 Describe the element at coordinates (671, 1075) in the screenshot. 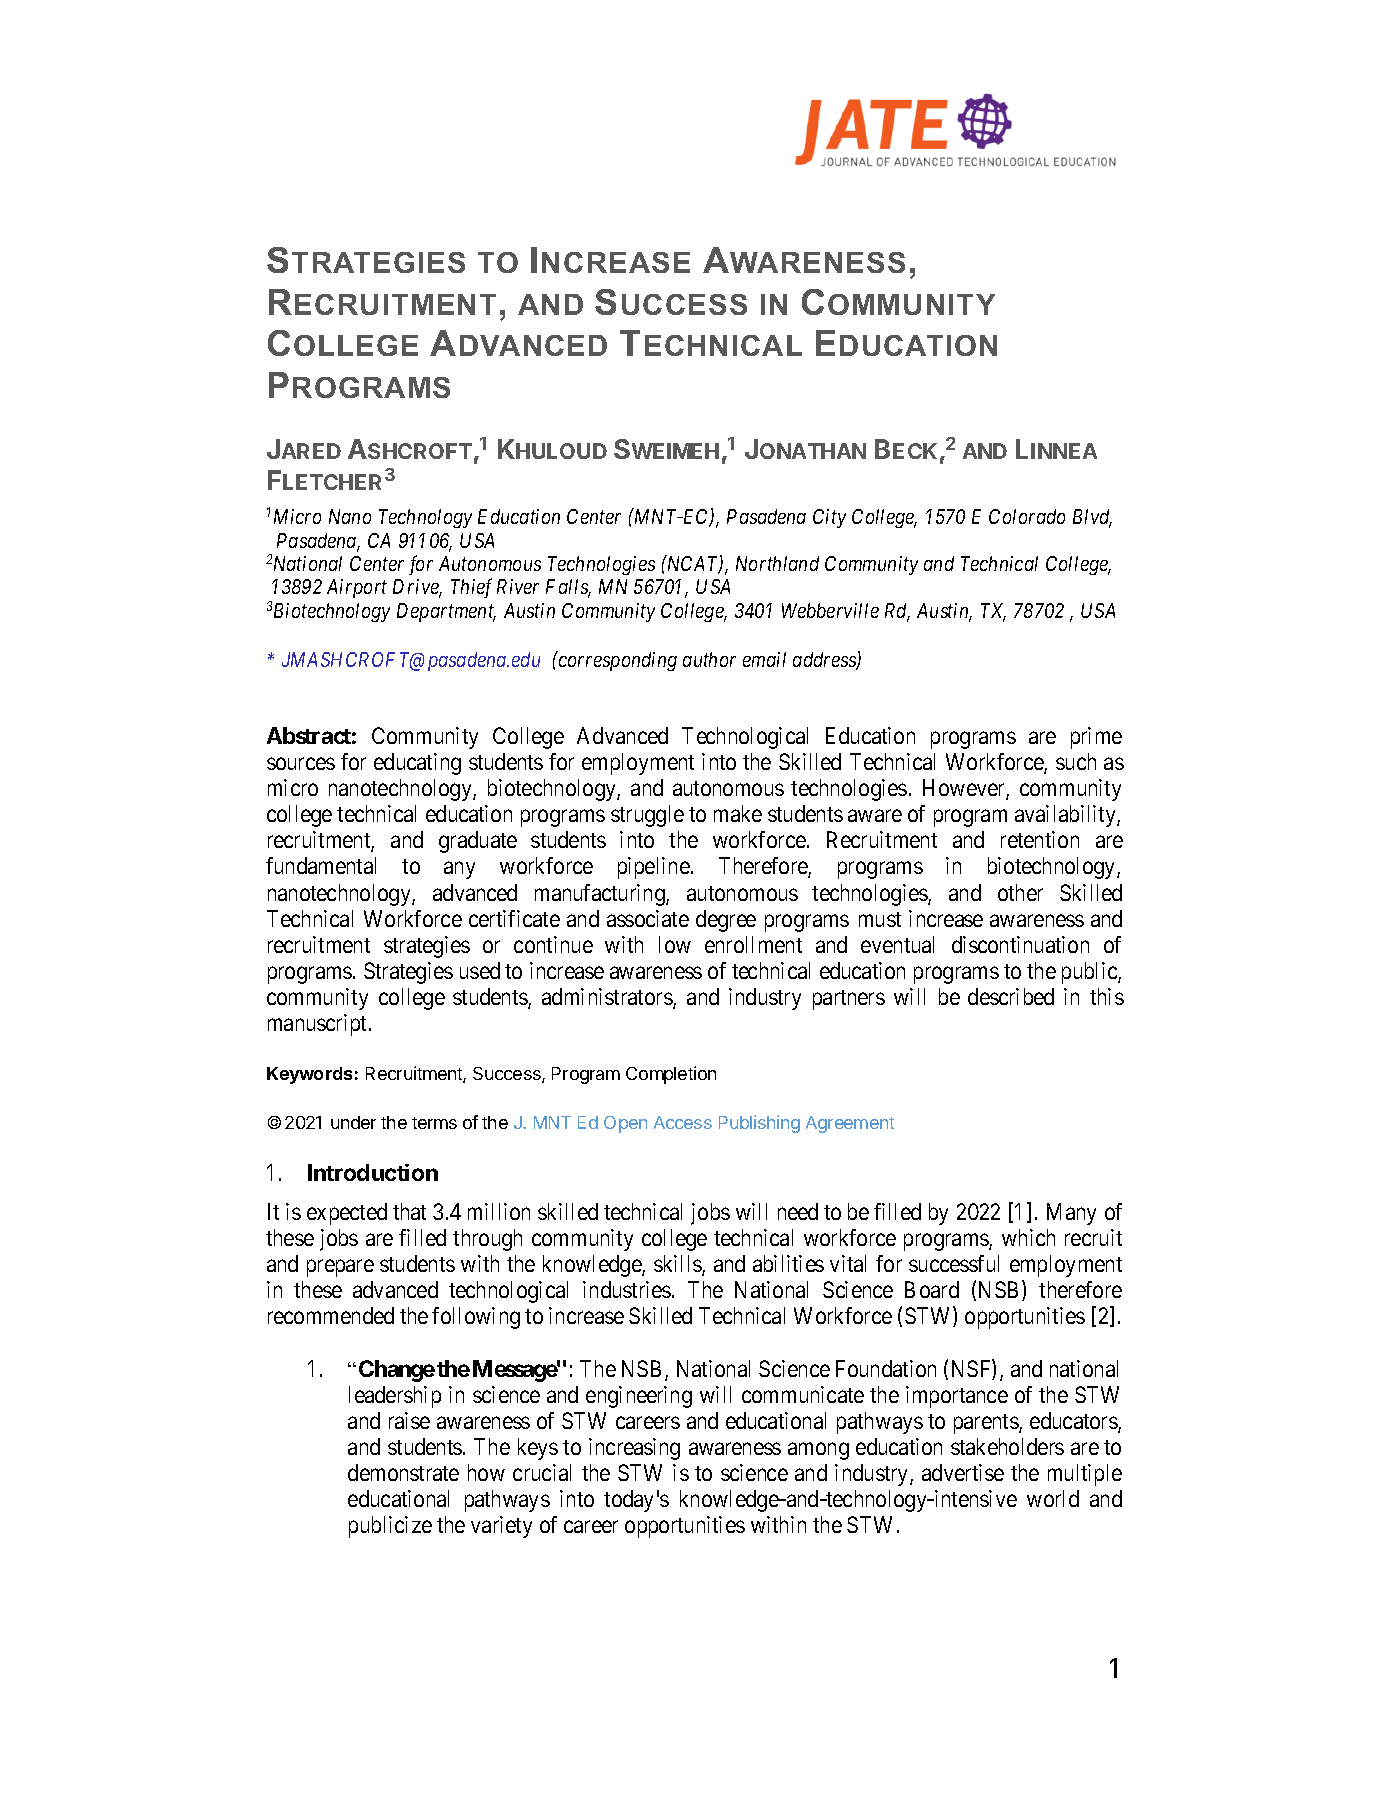

I see `Completion` at that location.
